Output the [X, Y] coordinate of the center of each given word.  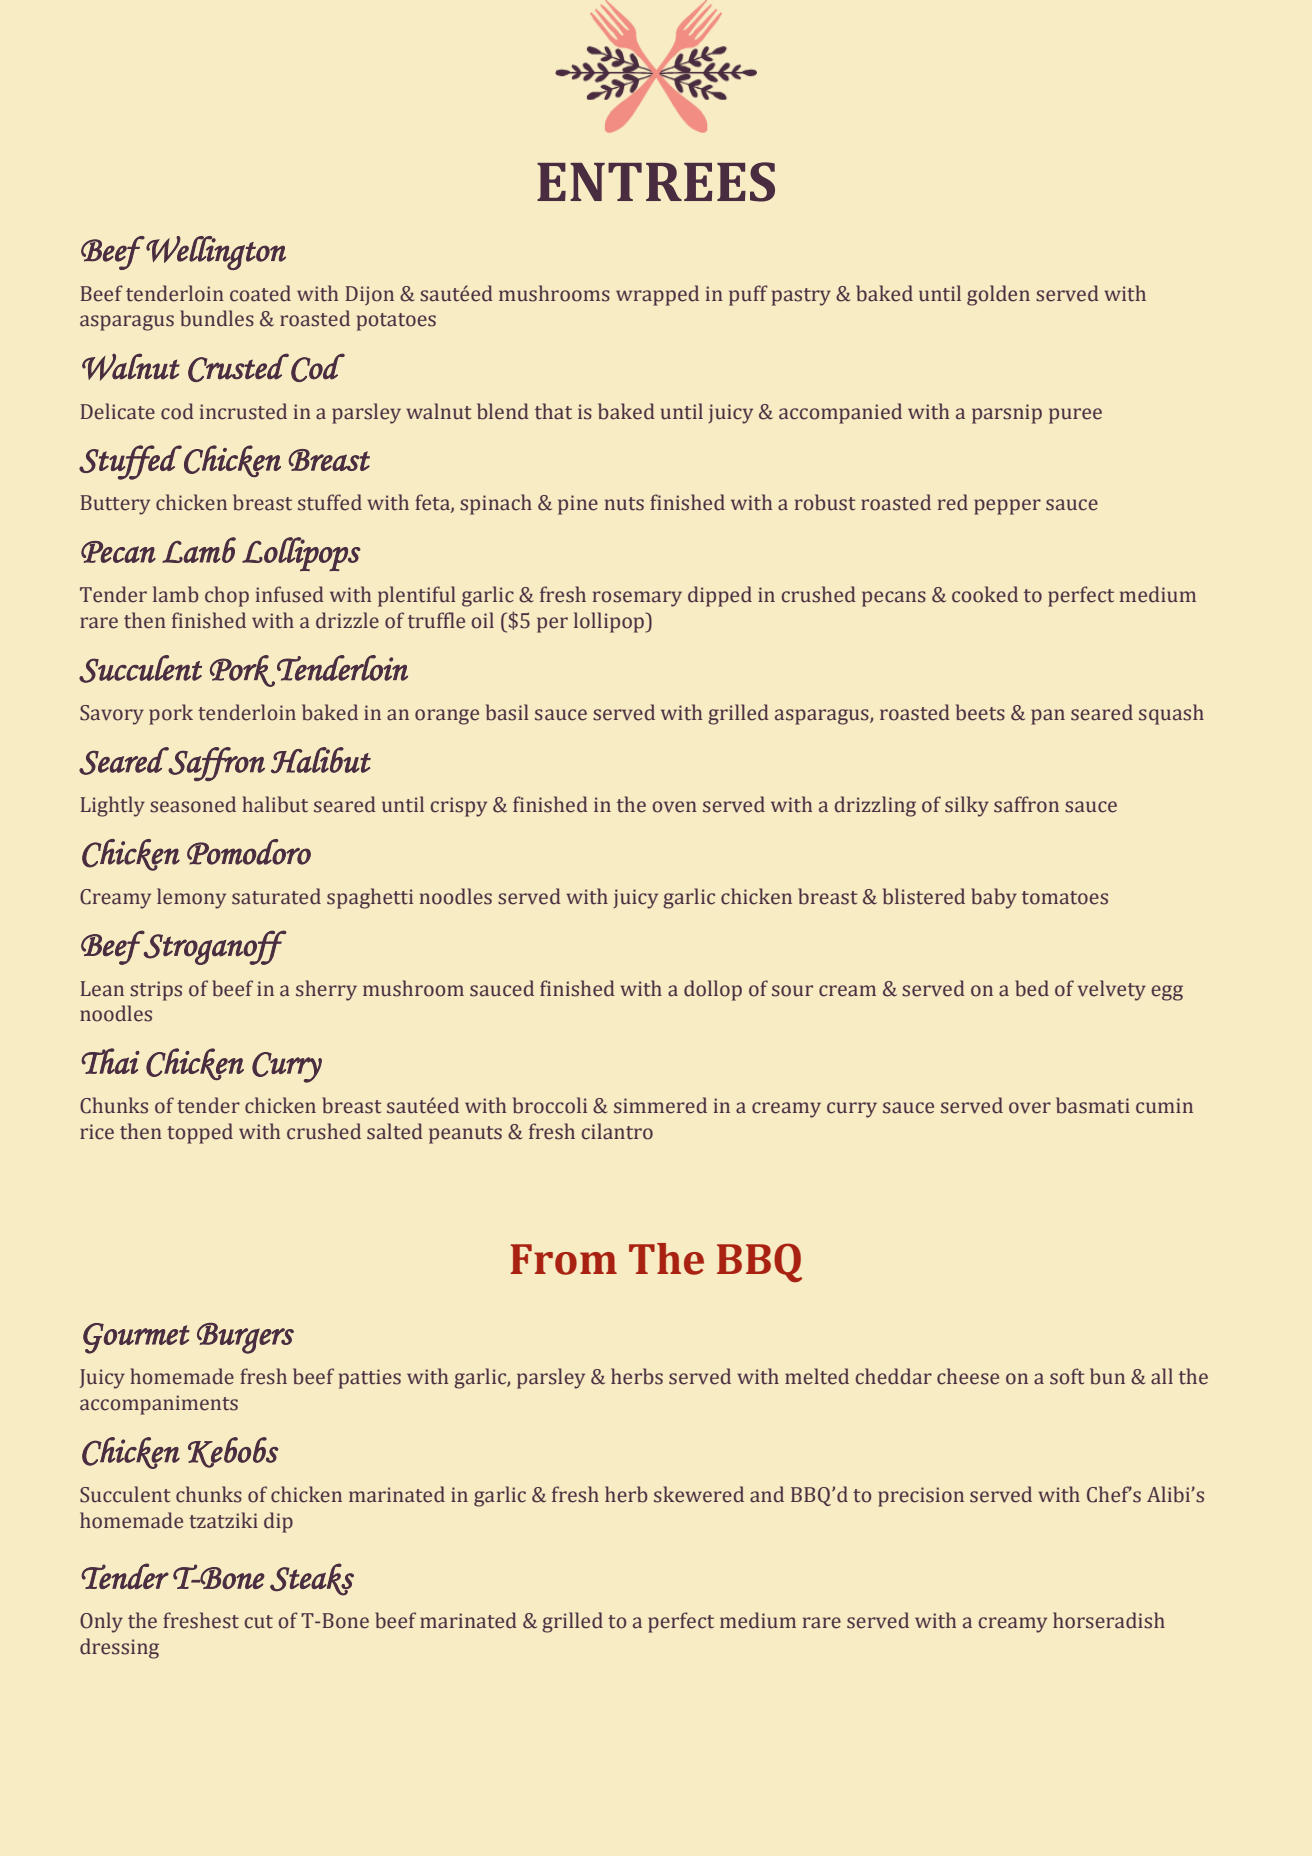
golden [998, 295]
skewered [699, 1494]
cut [259, 1622]
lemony [191, 898]
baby [994, 898]
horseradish [1109, 1620]
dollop [713, 990]
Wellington [215, 253]
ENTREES [656, 182]
